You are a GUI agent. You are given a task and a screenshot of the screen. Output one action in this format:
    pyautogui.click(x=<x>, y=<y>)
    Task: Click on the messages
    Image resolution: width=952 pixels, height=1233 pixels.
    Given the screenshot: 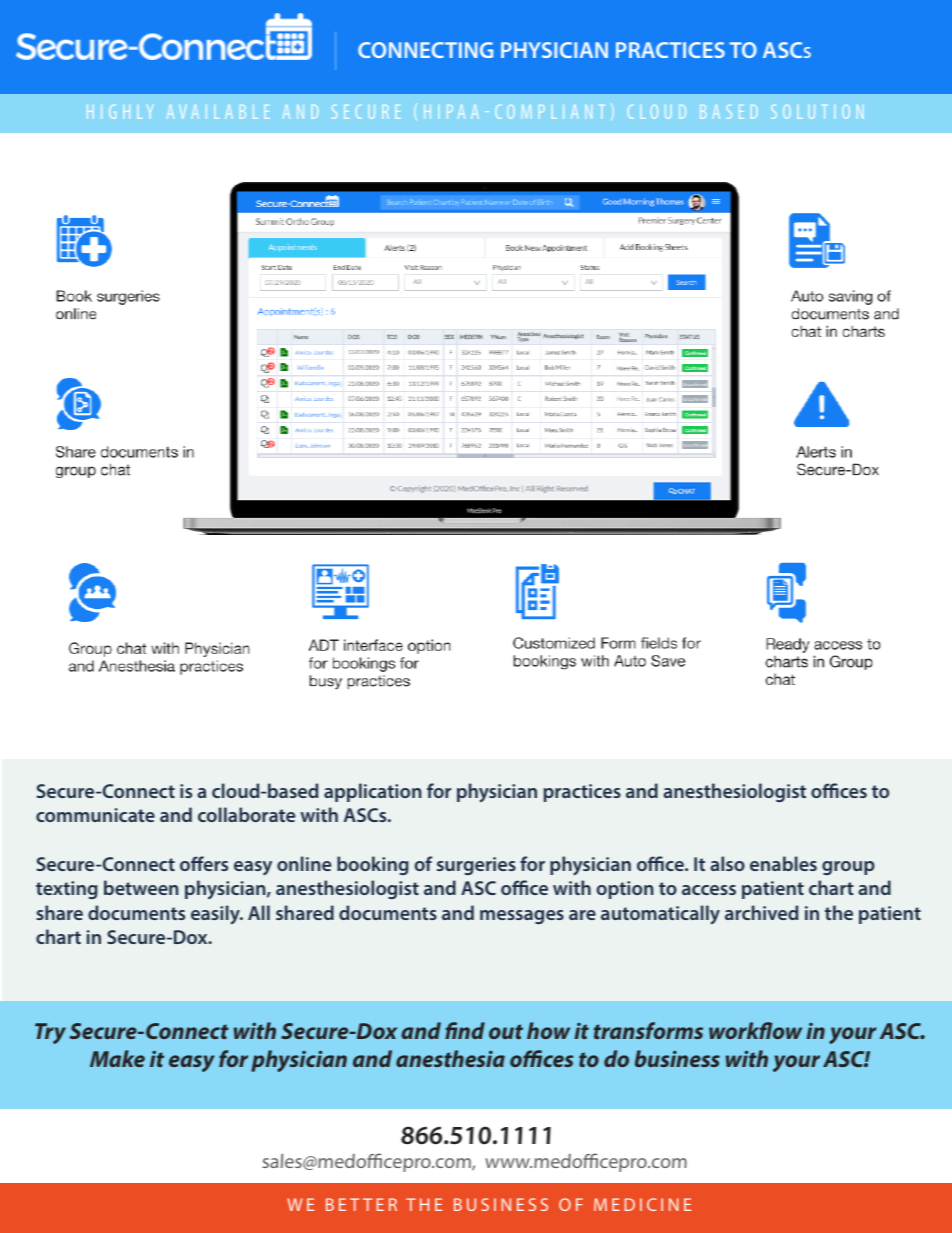 What is the action you would take?
    pyautogui.click(x=522, y=917)
